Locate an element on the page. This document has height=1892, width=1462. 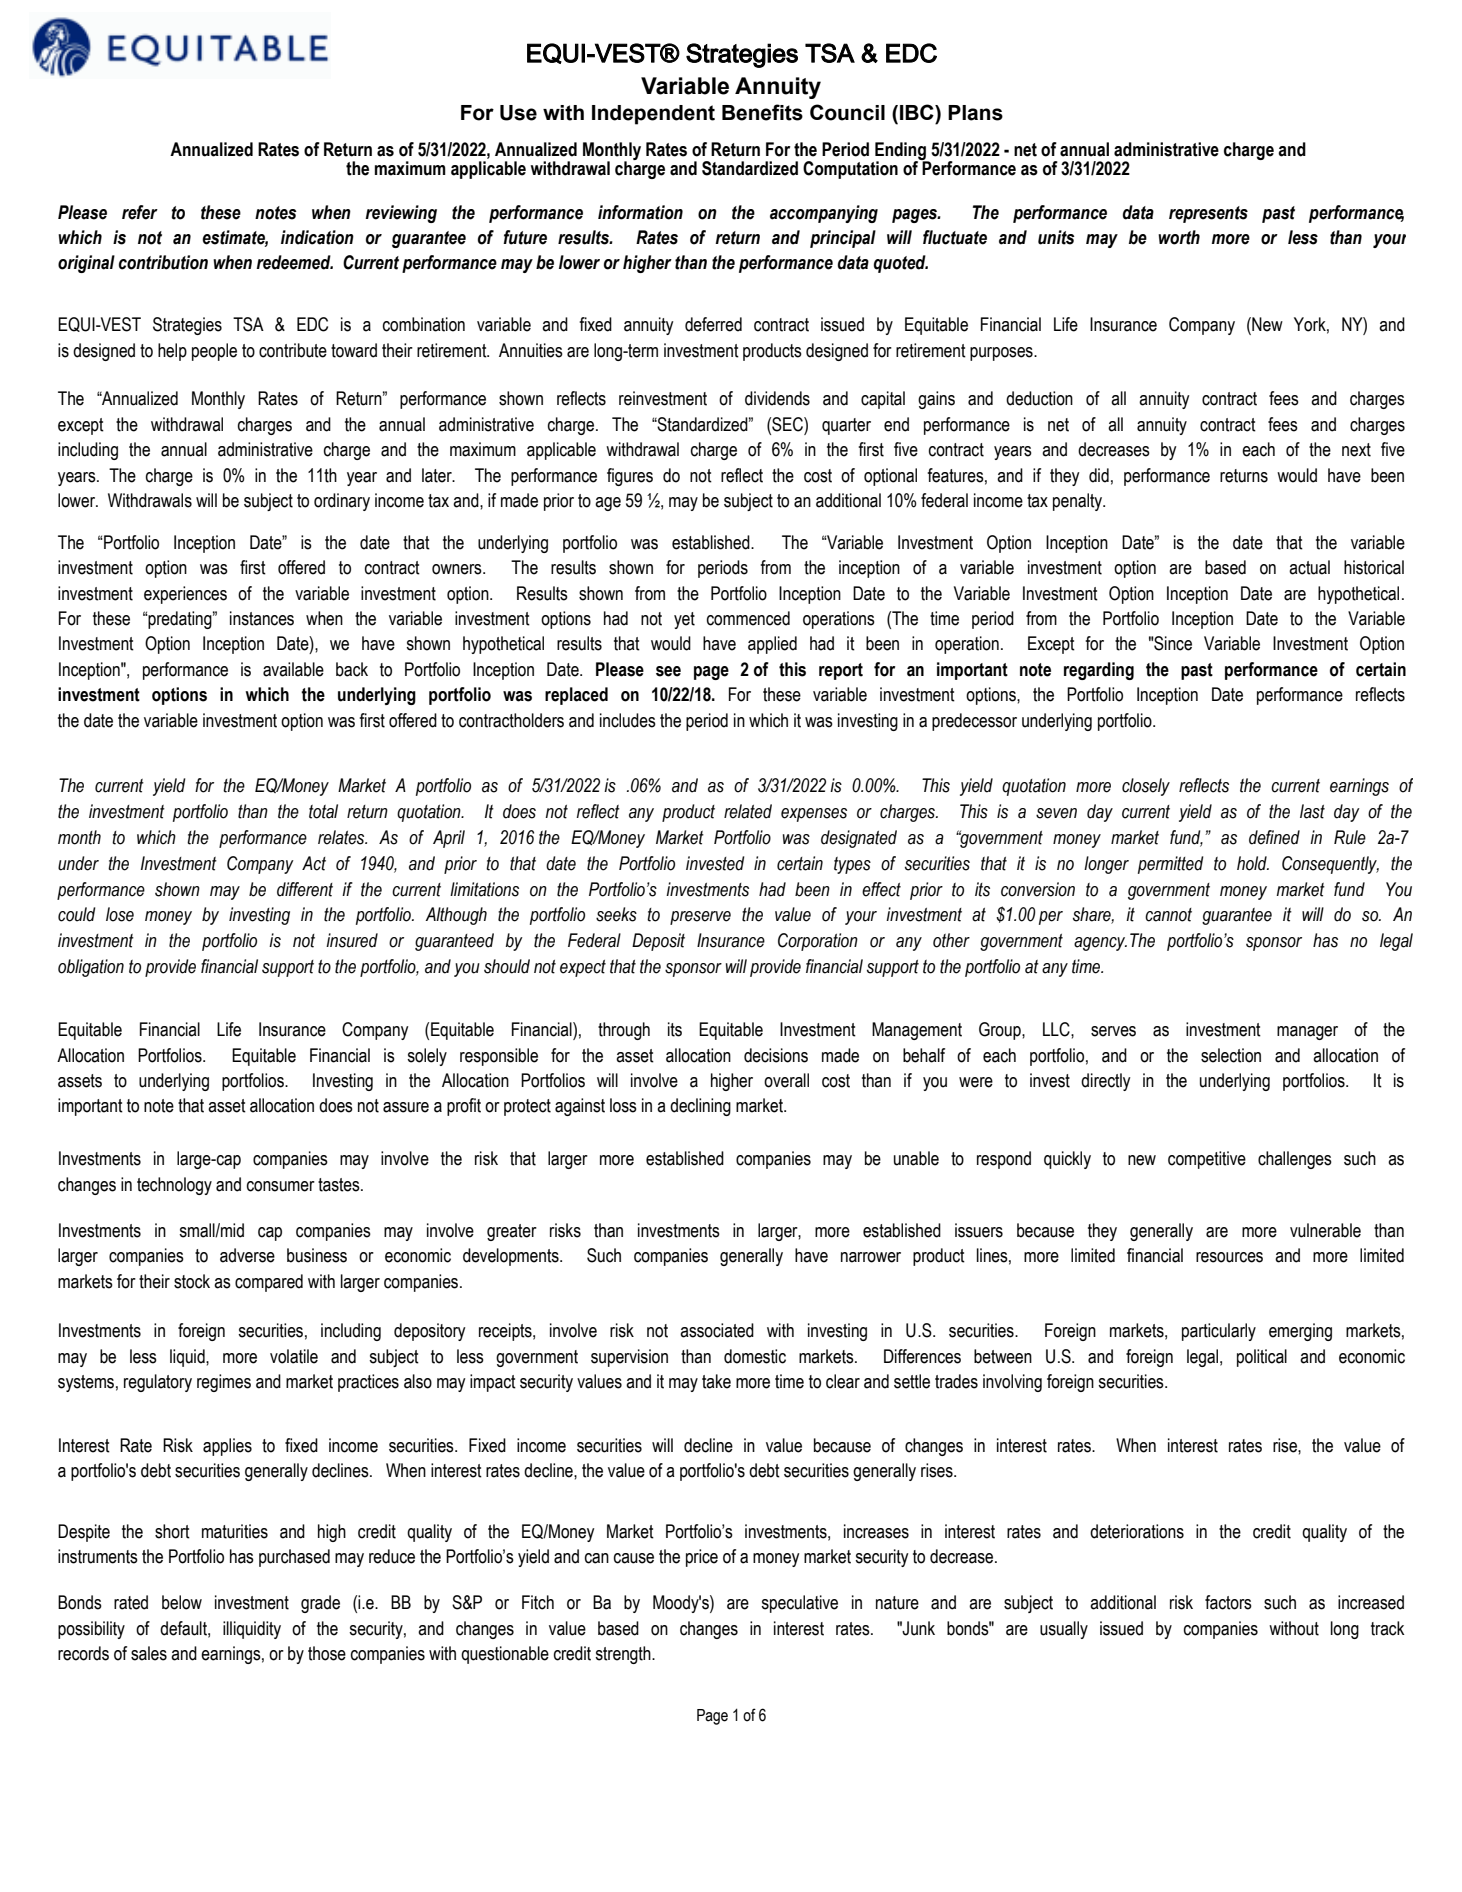
permitted is located at coordinates (1171, 865).
